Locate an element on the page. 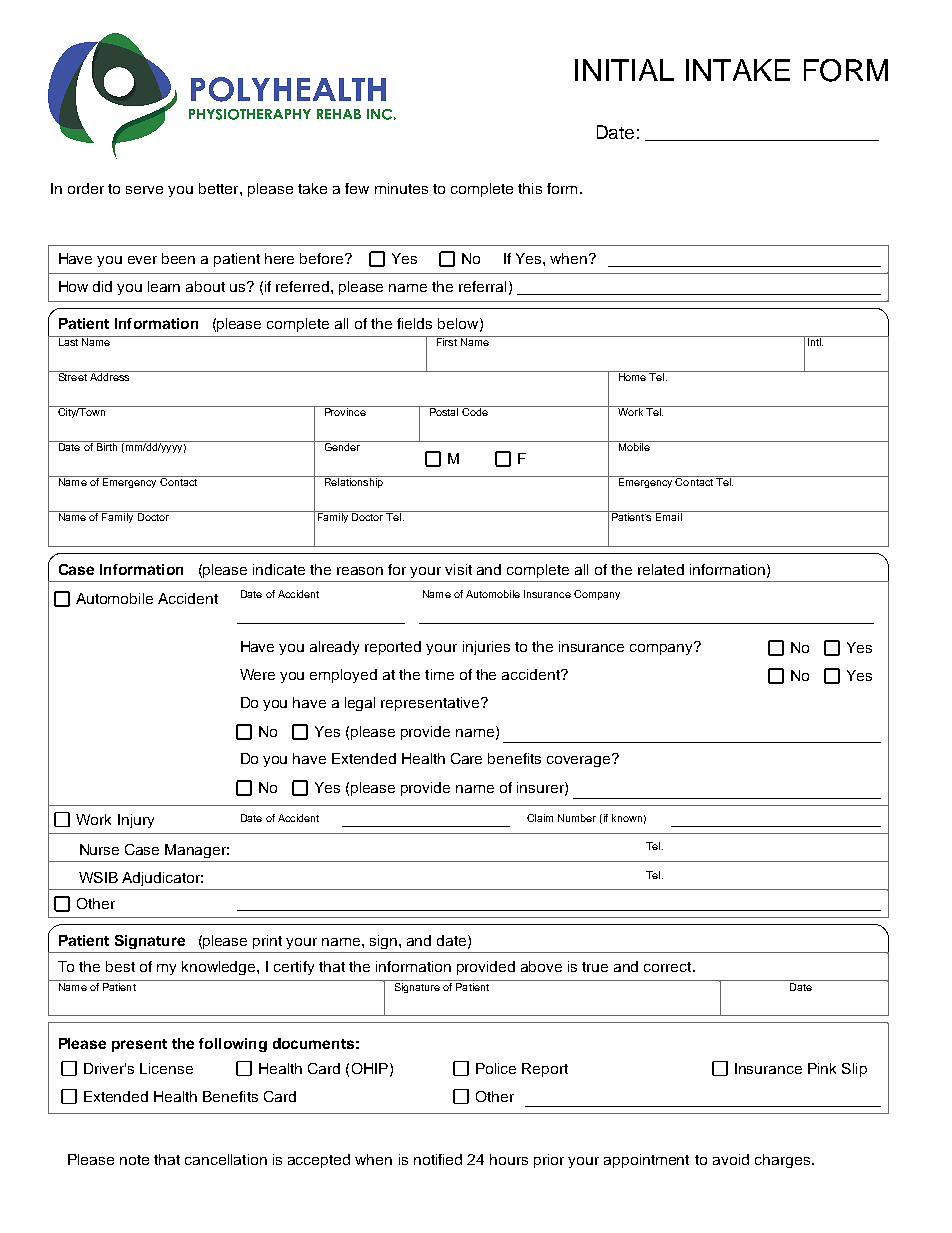 This page has width=952, height=1233. Code is located at coordinates (475, 411).
